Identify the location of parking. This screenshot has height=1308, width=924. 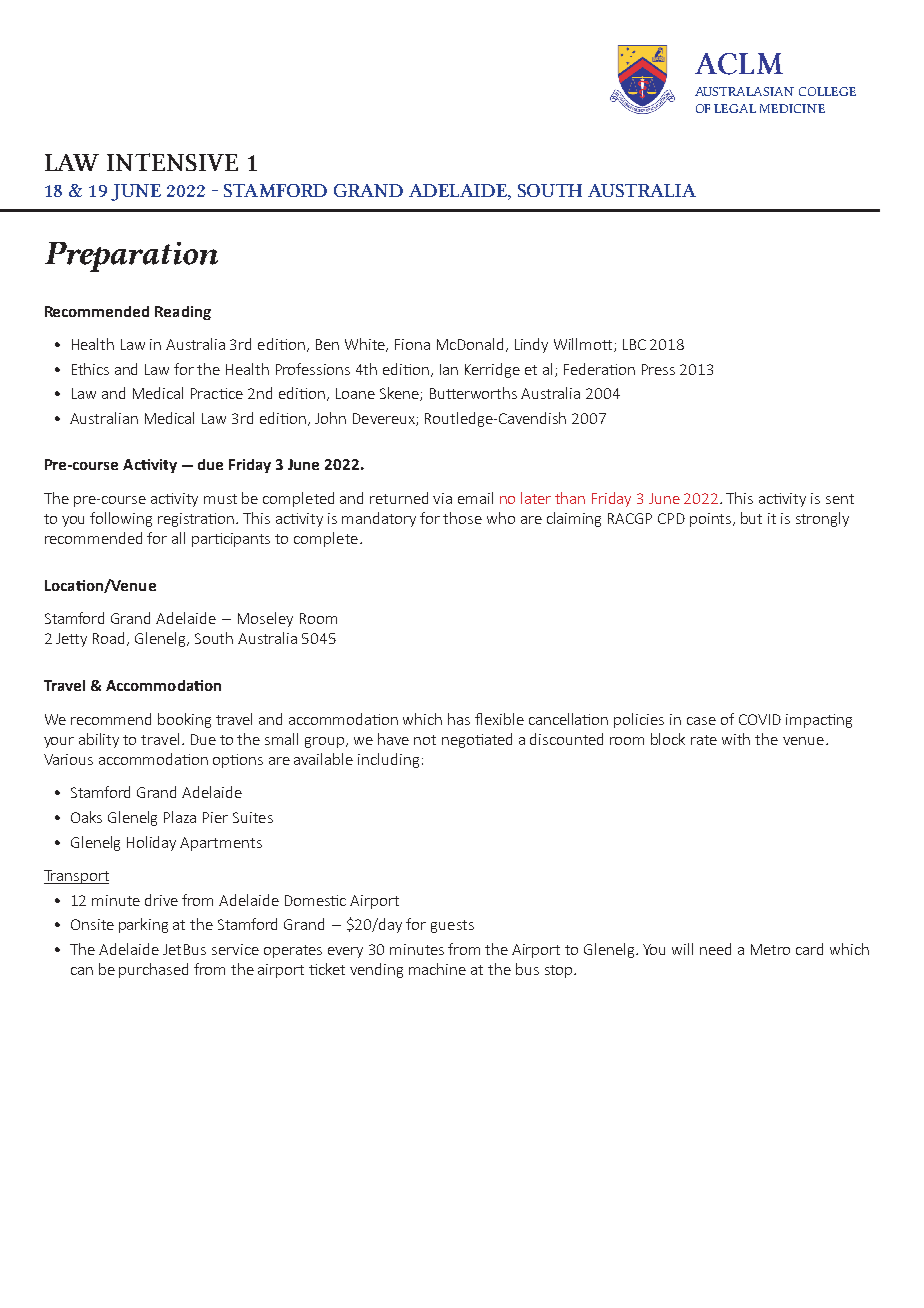
(143, 925).
